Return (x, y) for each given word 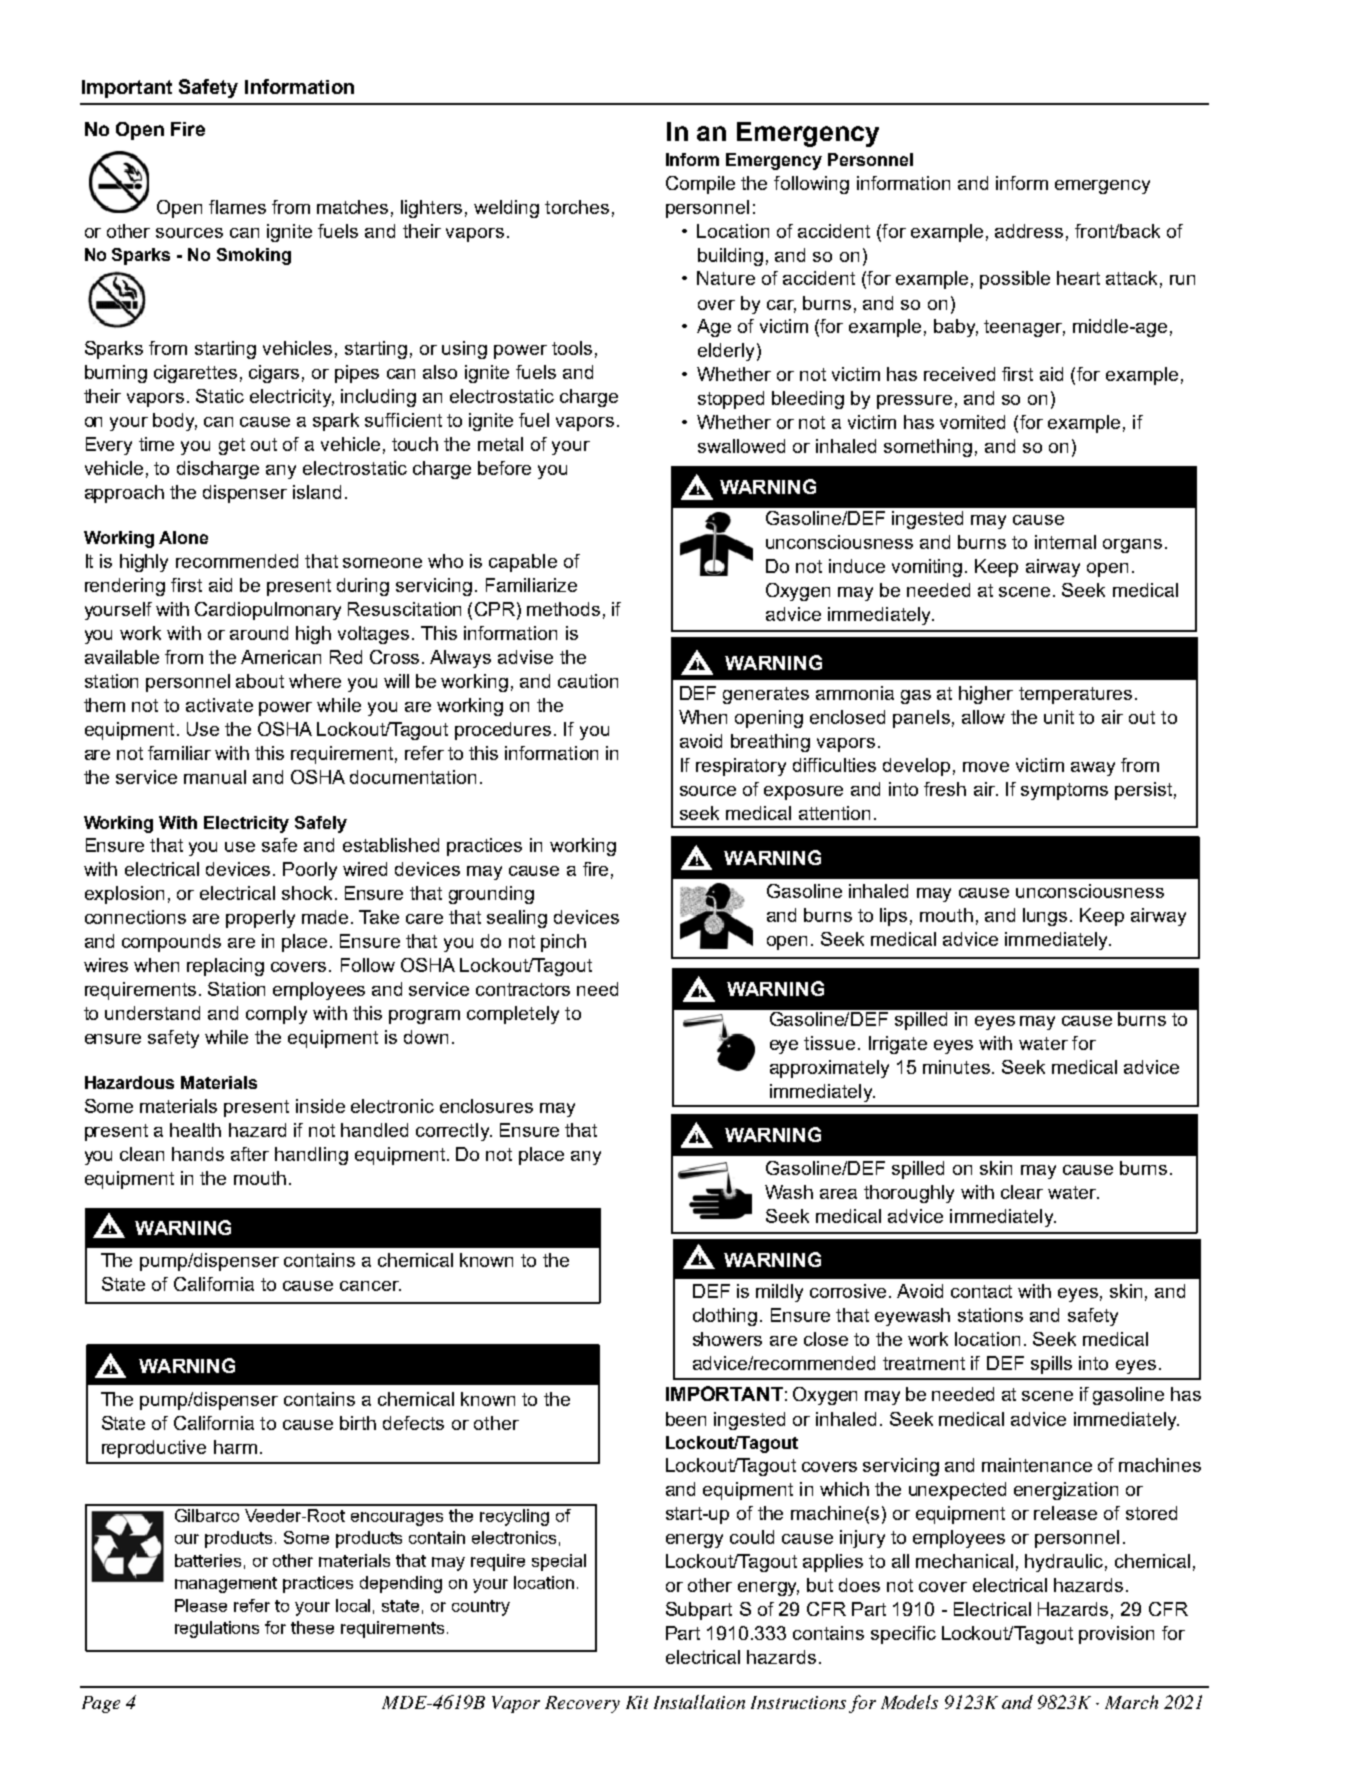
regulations (217, 1629)
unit (1059, 717)
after (250, 1154)
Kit (637, 1702)
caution (588, 681)
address (1029, 231)
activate (219, 705)
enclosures (486, 1106)
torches (577, 207)
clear (1022, 1192)
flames (237, 207)
